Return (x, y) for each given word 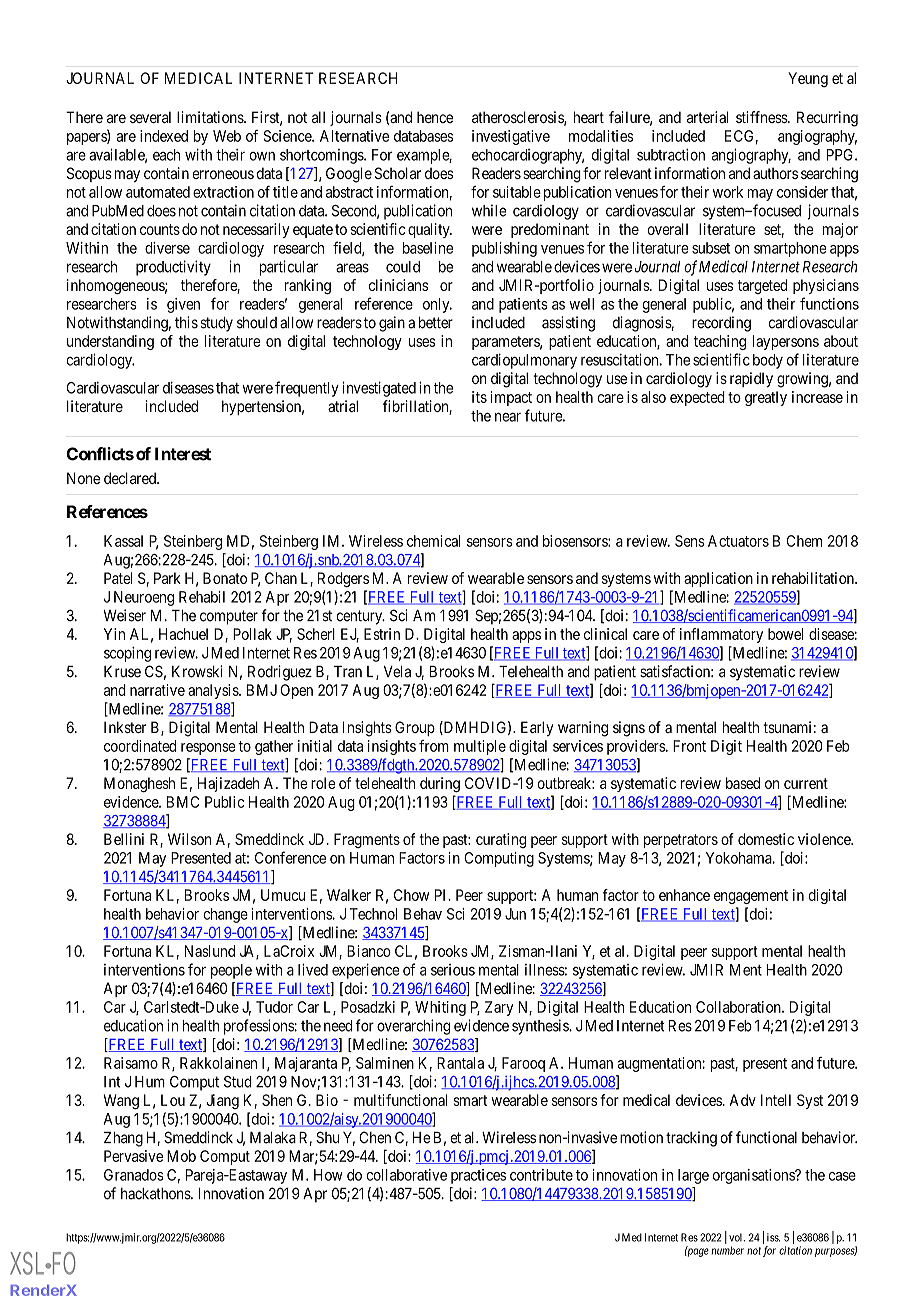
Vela (397, 672)
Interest (183, 454)
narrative (157, 690)
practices (478, 1176)
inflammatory (721, 635)
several (150, 117)
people (231, 971)
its (479, 397)
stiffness (762, 117)
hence (435, 117)
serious (453, 970)
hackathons (156, 1194)
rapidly (751, 380)
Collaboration (739, 1007)
